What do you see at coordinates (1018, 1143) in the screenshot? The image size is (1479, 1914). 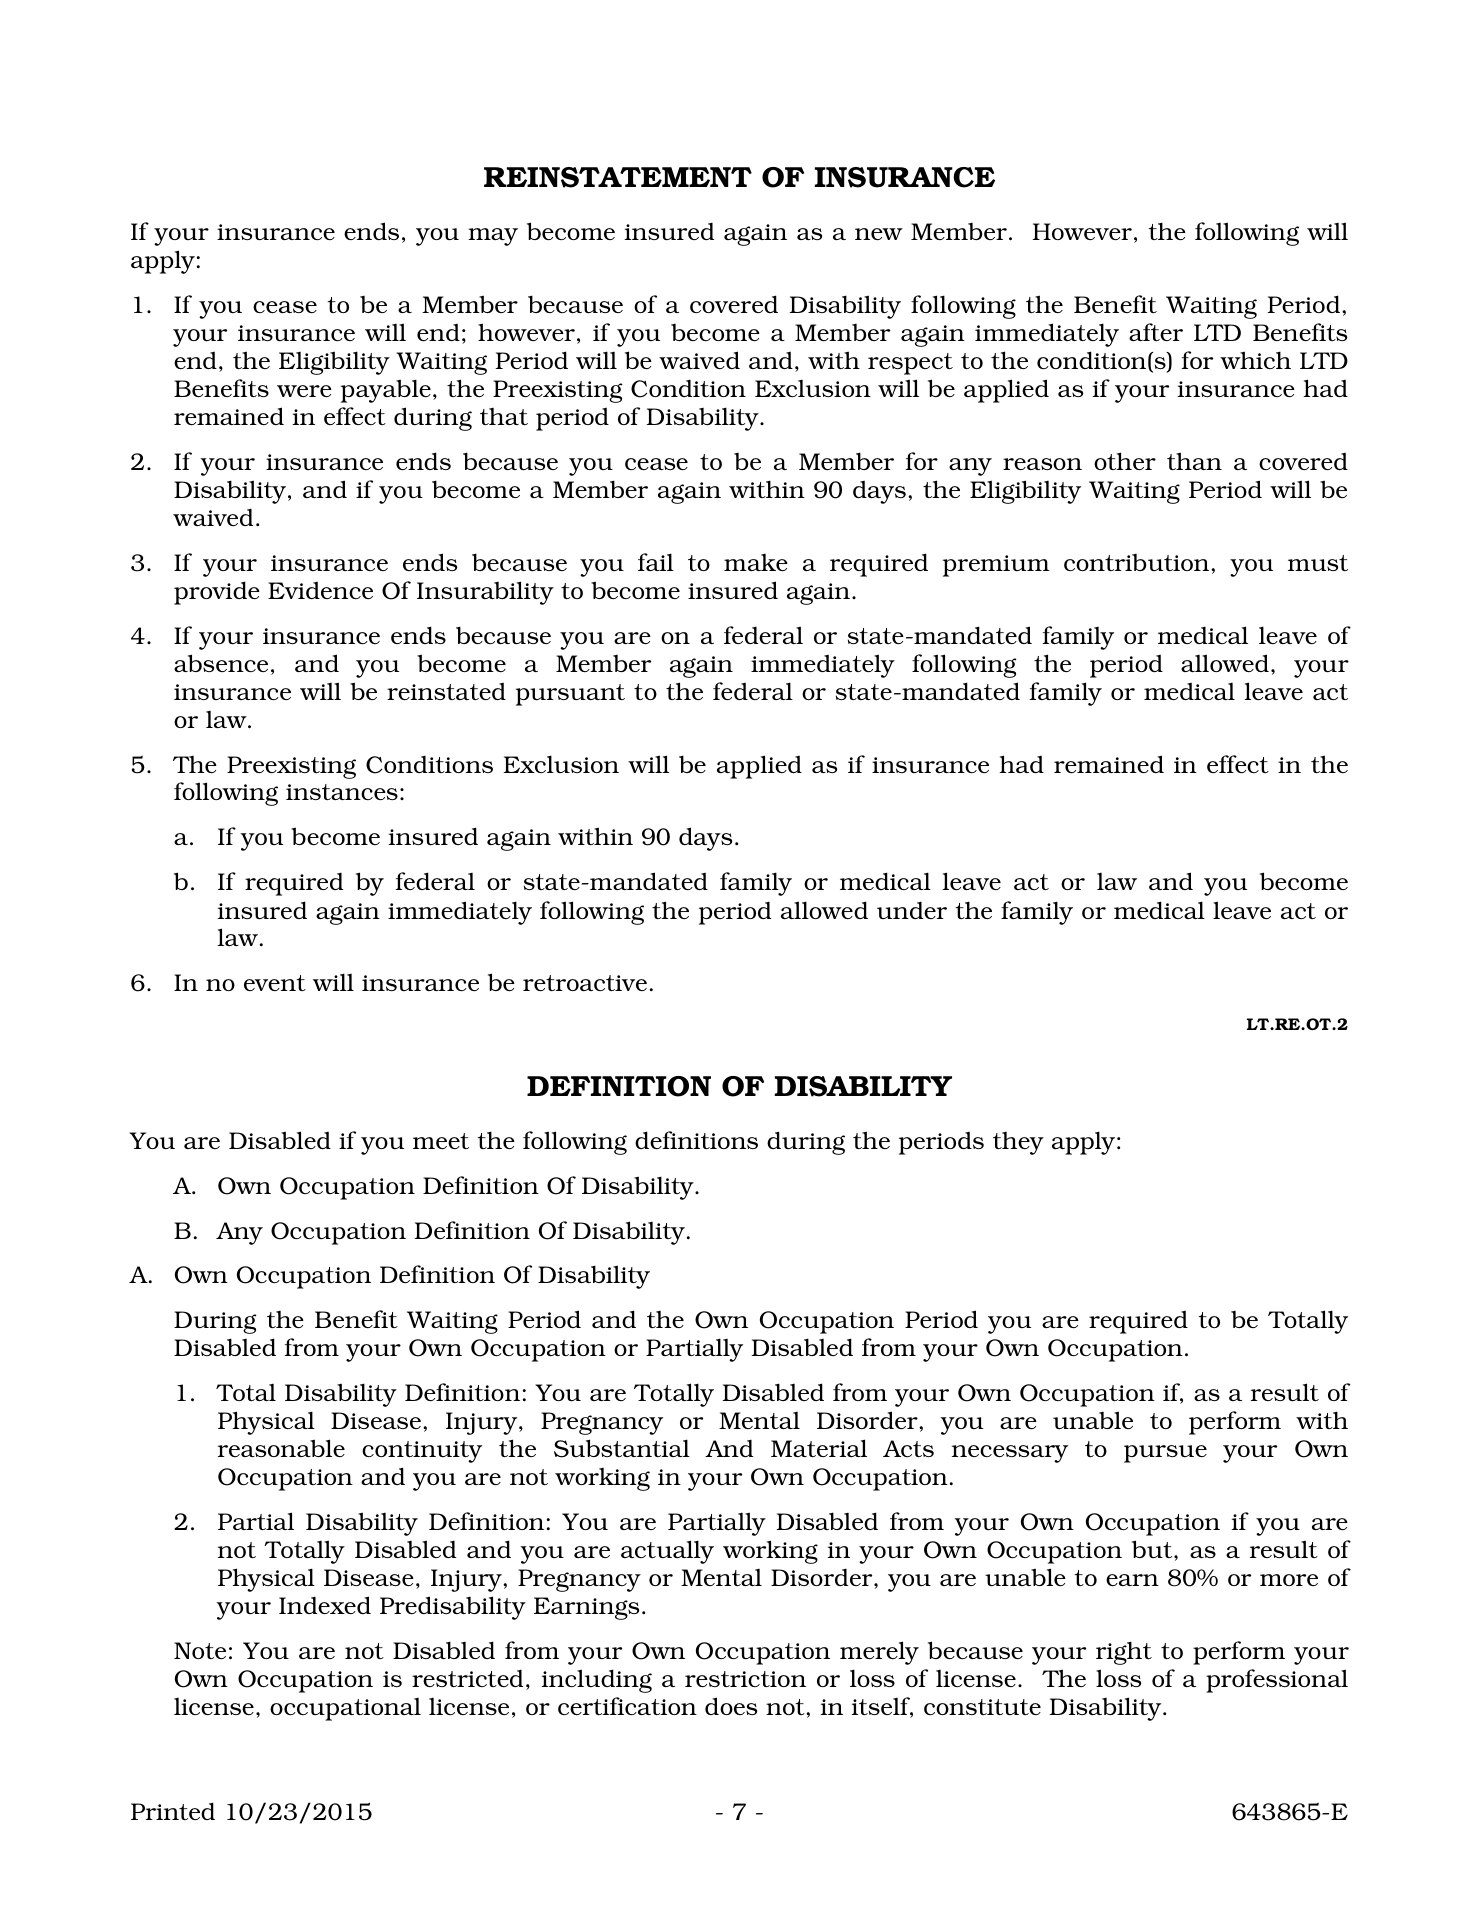 I see `they` at bounding box center [1018, 1143].
